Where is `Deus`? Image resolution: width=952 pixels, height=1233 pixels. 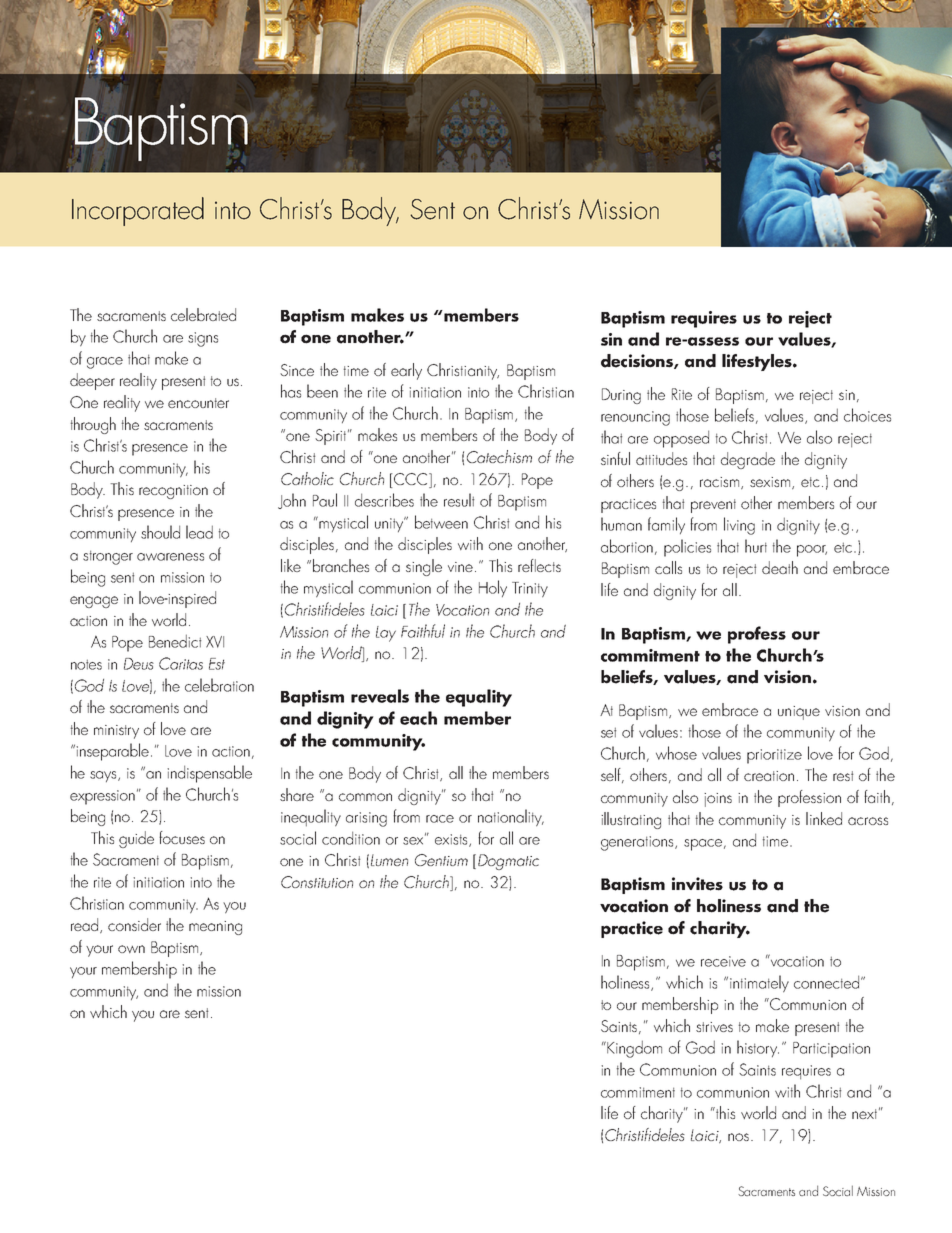
Deus is located at coordinates (139, 664).
